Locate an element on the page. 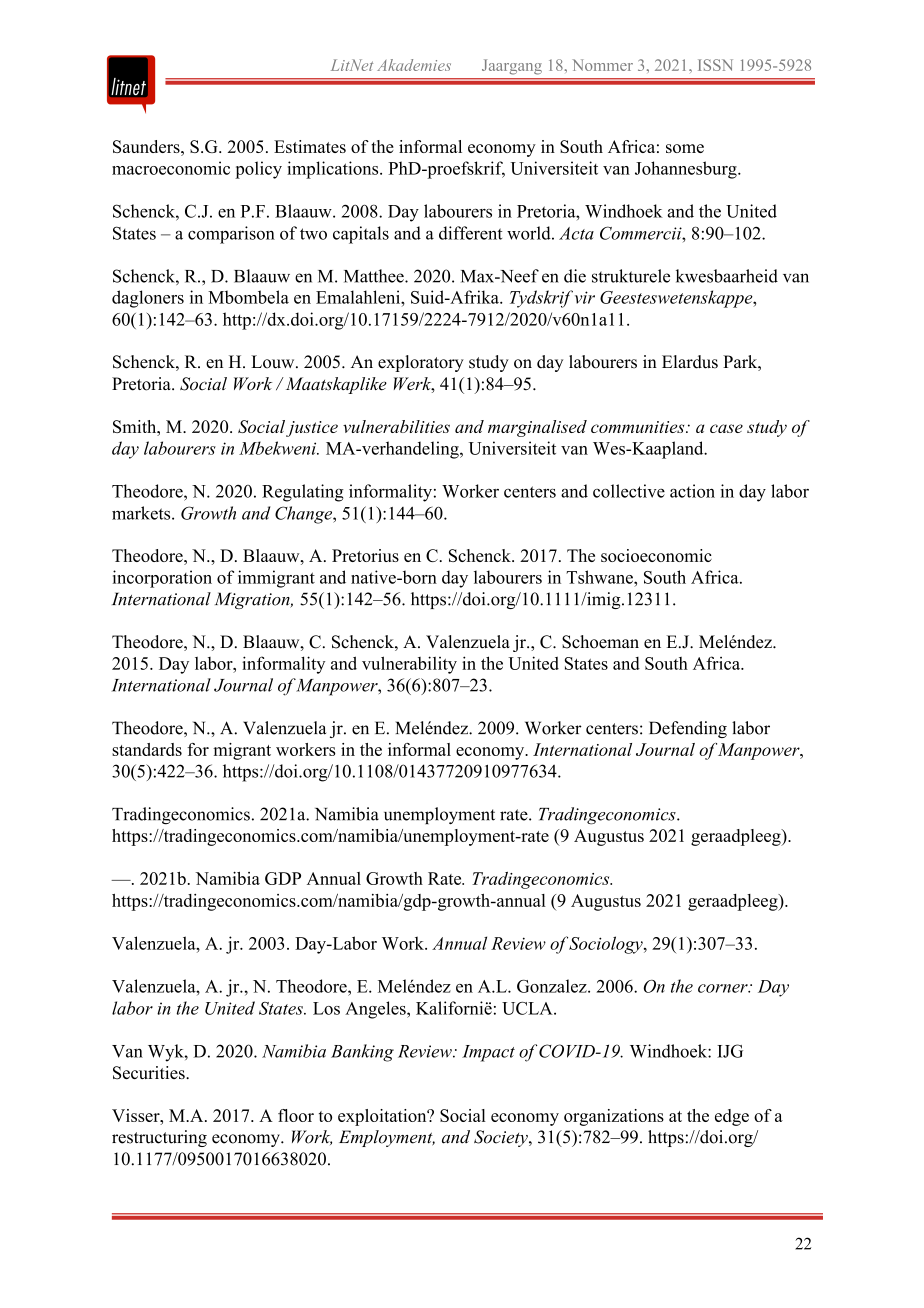 The width and height of the page is (924, 1308). restructuring is located at coordinates (159, 1138).
